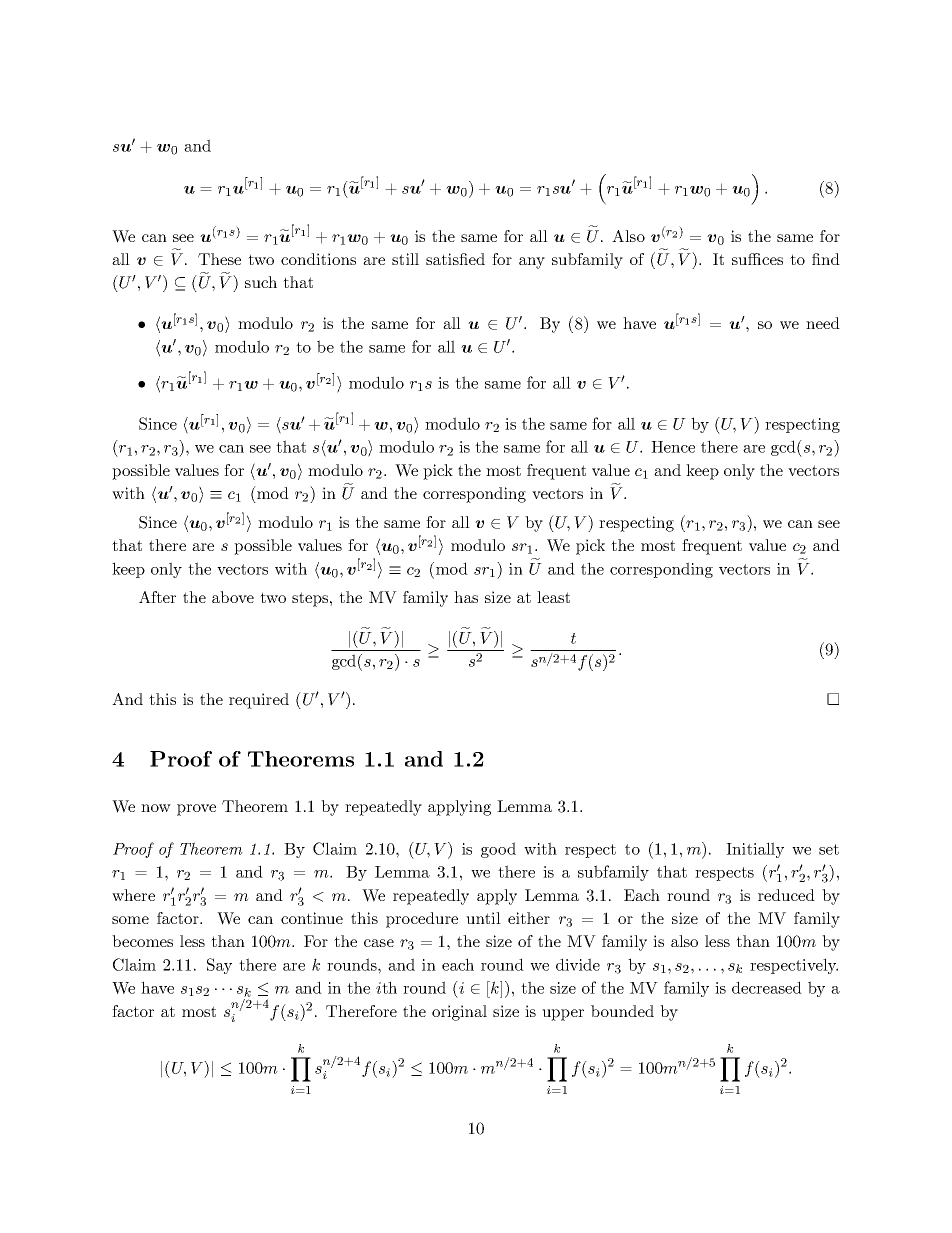  Describe the element at coordinates (455, 259) in the page. I see `satisfied` at that location.
